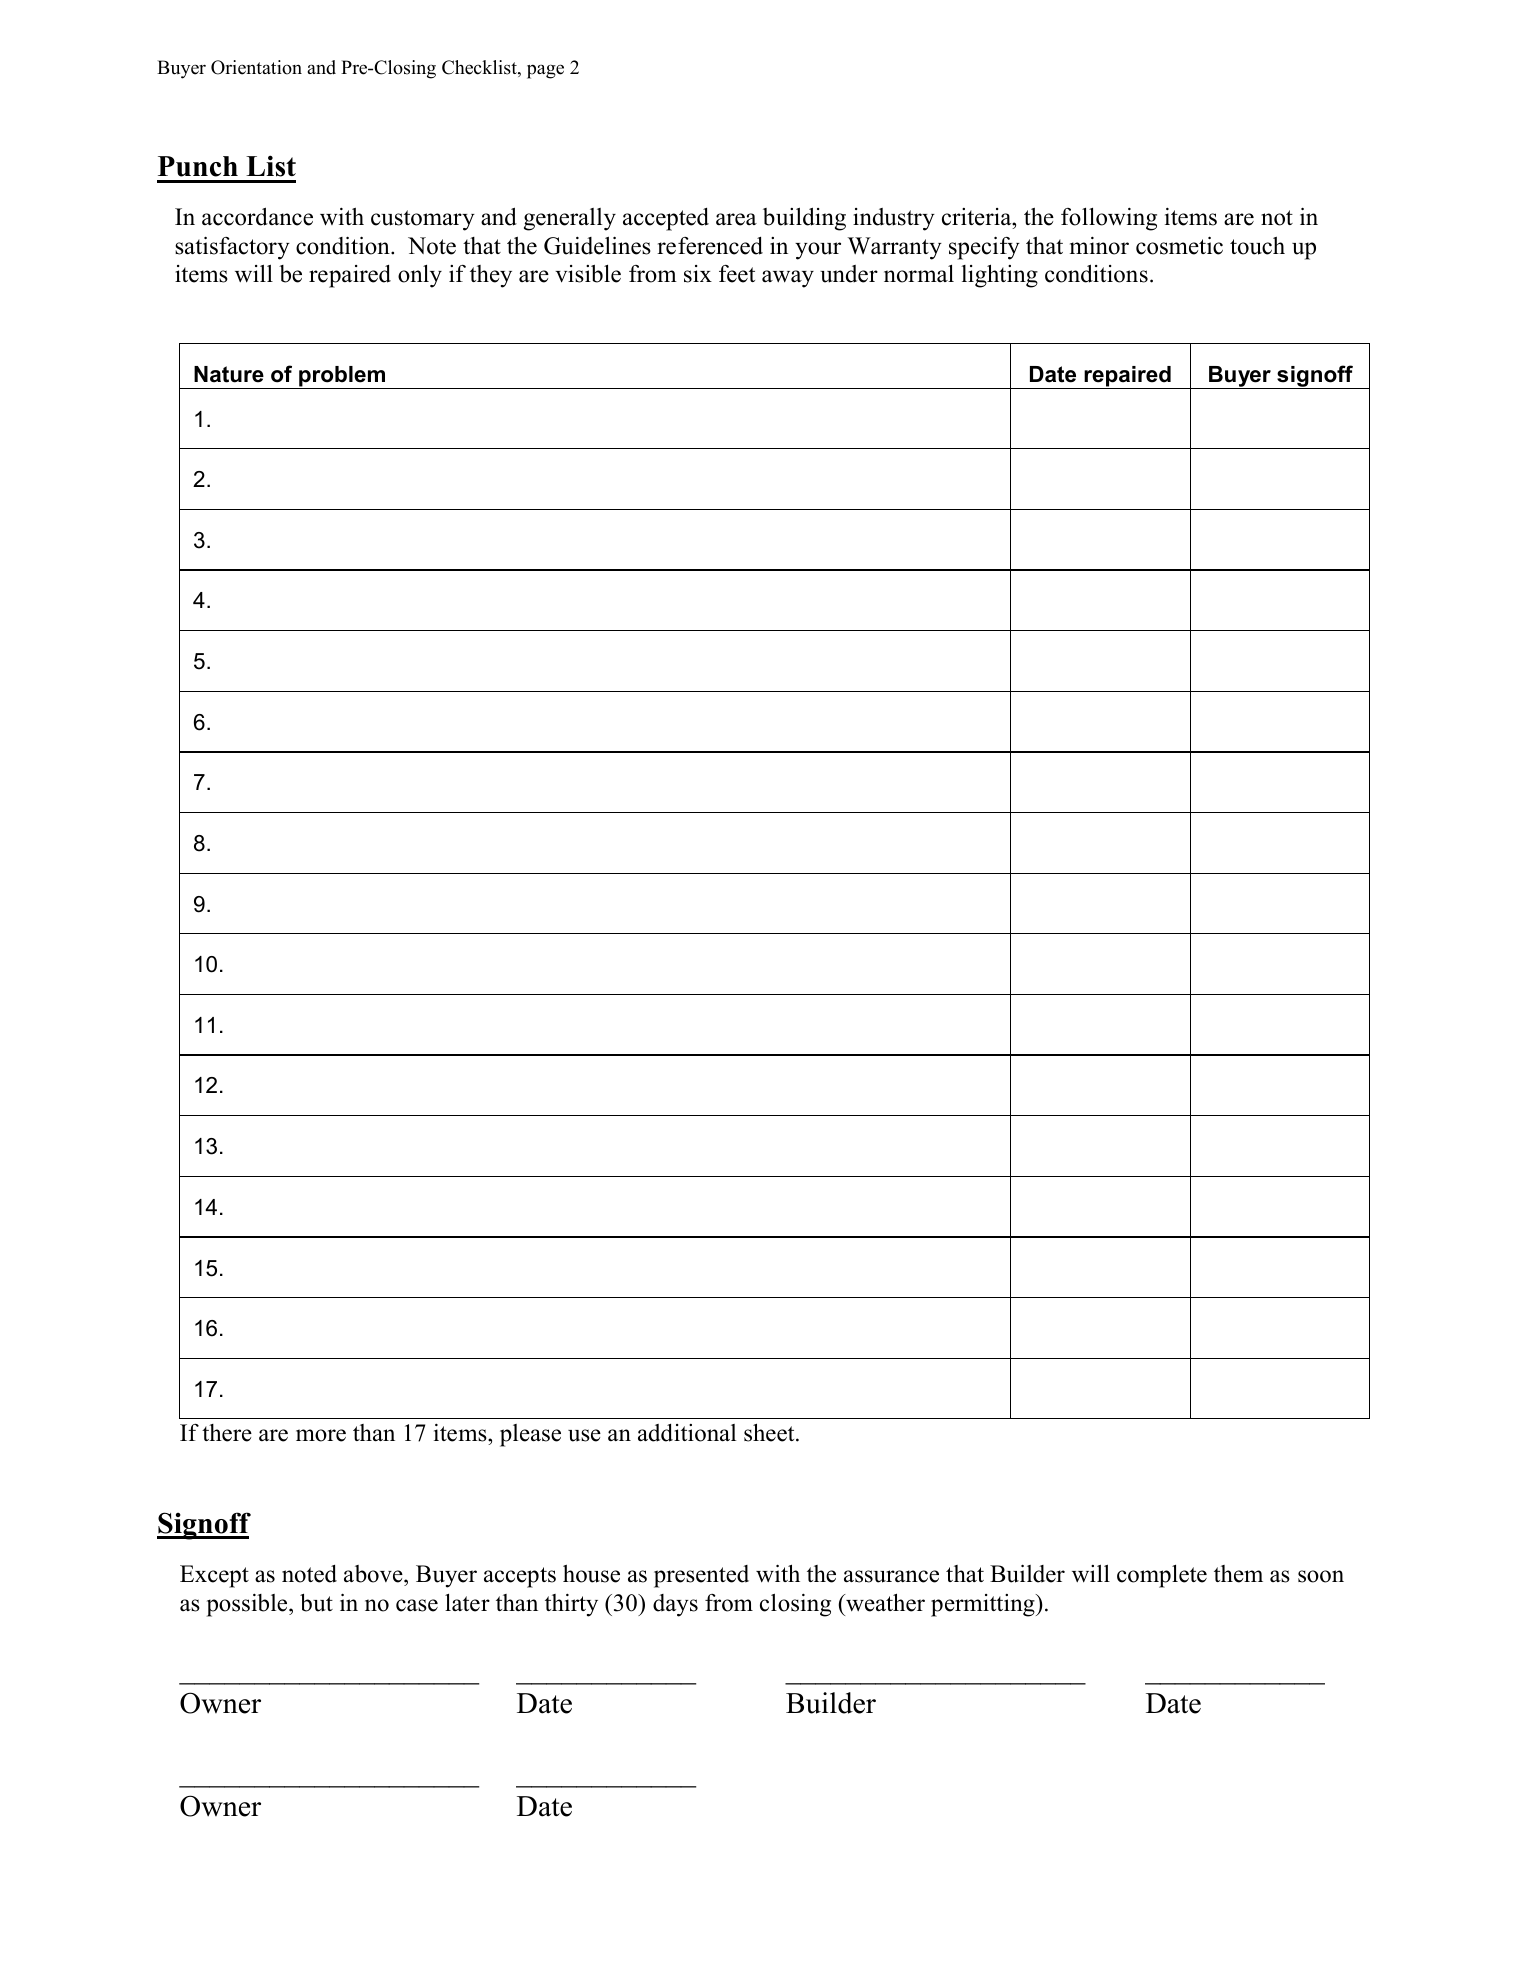 This document has height=1976, width=1527. I want to click on above, so click(374, 1574).
